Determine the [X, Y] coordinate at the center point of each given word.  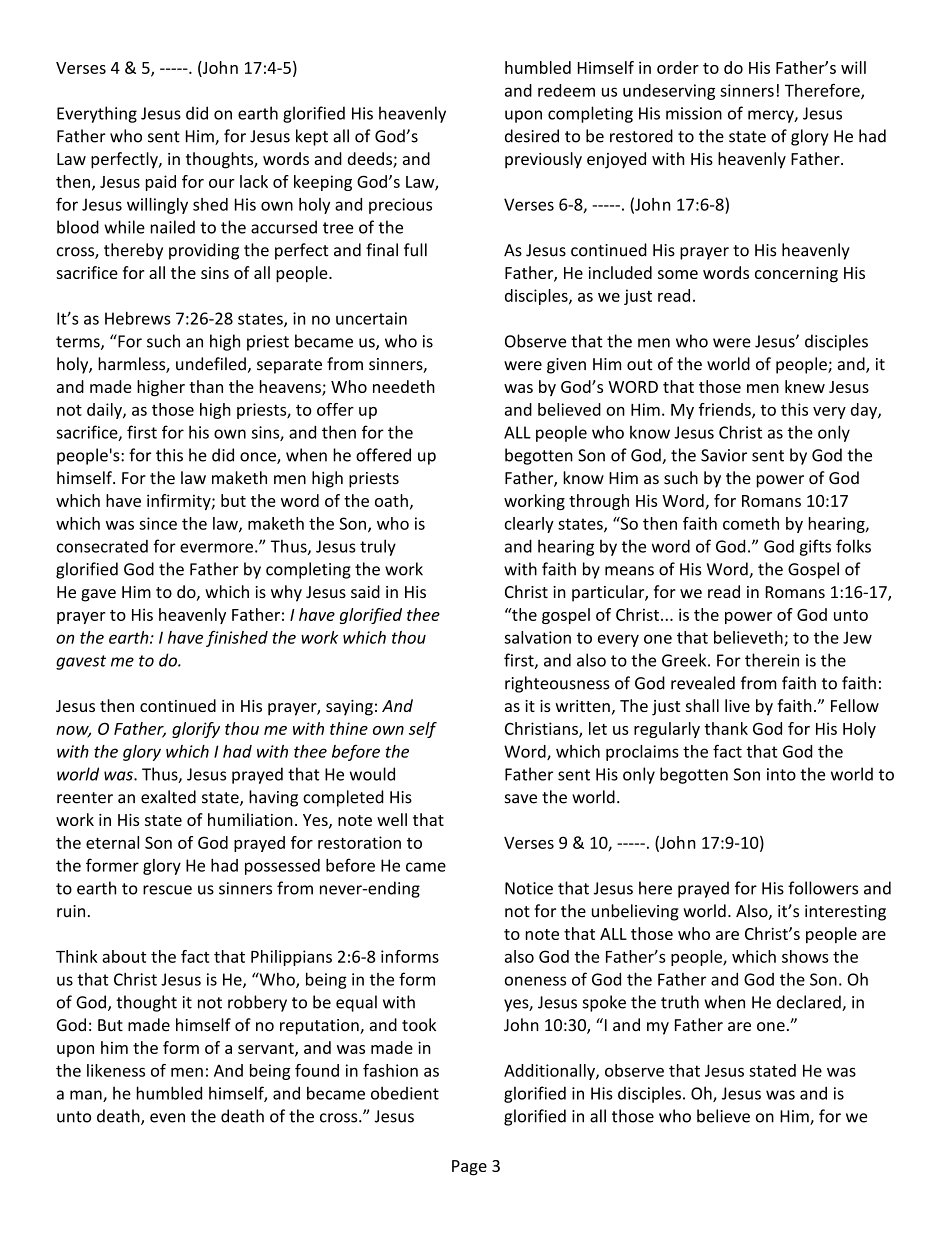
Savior [724, 455]
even [167, 1118]
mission [694, 113]
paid [161, 183]
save [521, 799]
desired [532, 136]
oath [391, 500]
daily [105, 411]
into [781, 774]
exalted [168, 797]
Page [469, 1168]
